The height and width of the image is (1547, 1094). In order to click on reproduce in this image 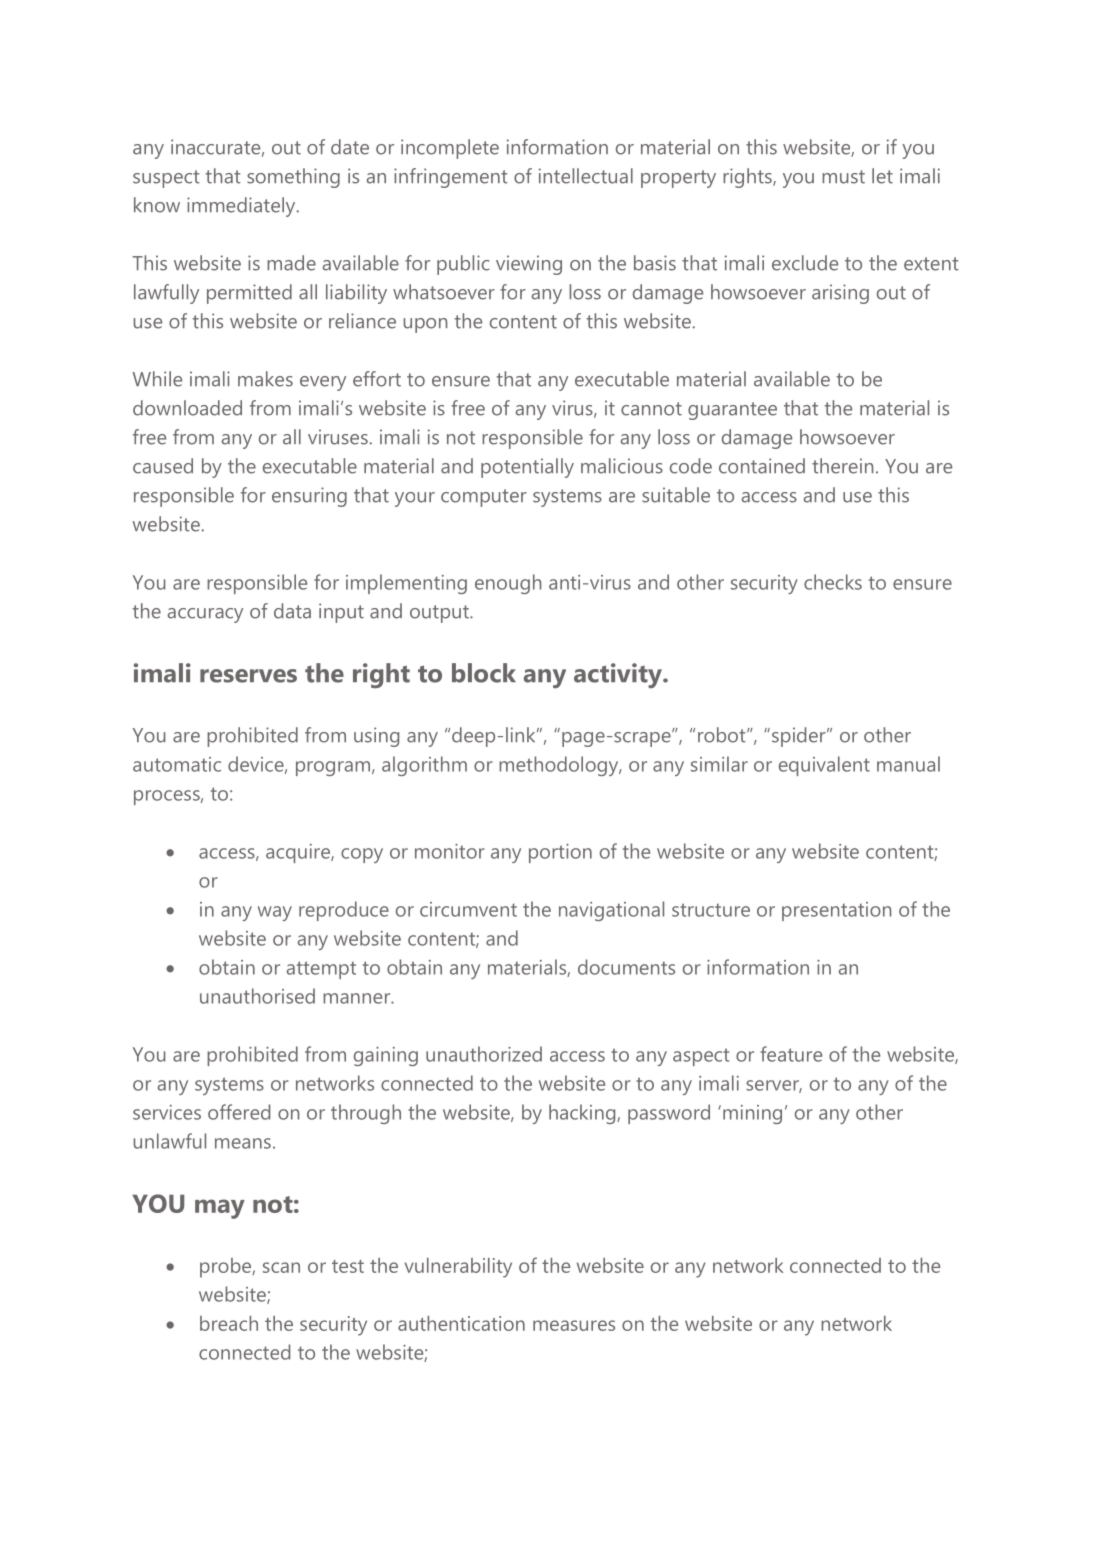, I will do `click(344, 911)`.
